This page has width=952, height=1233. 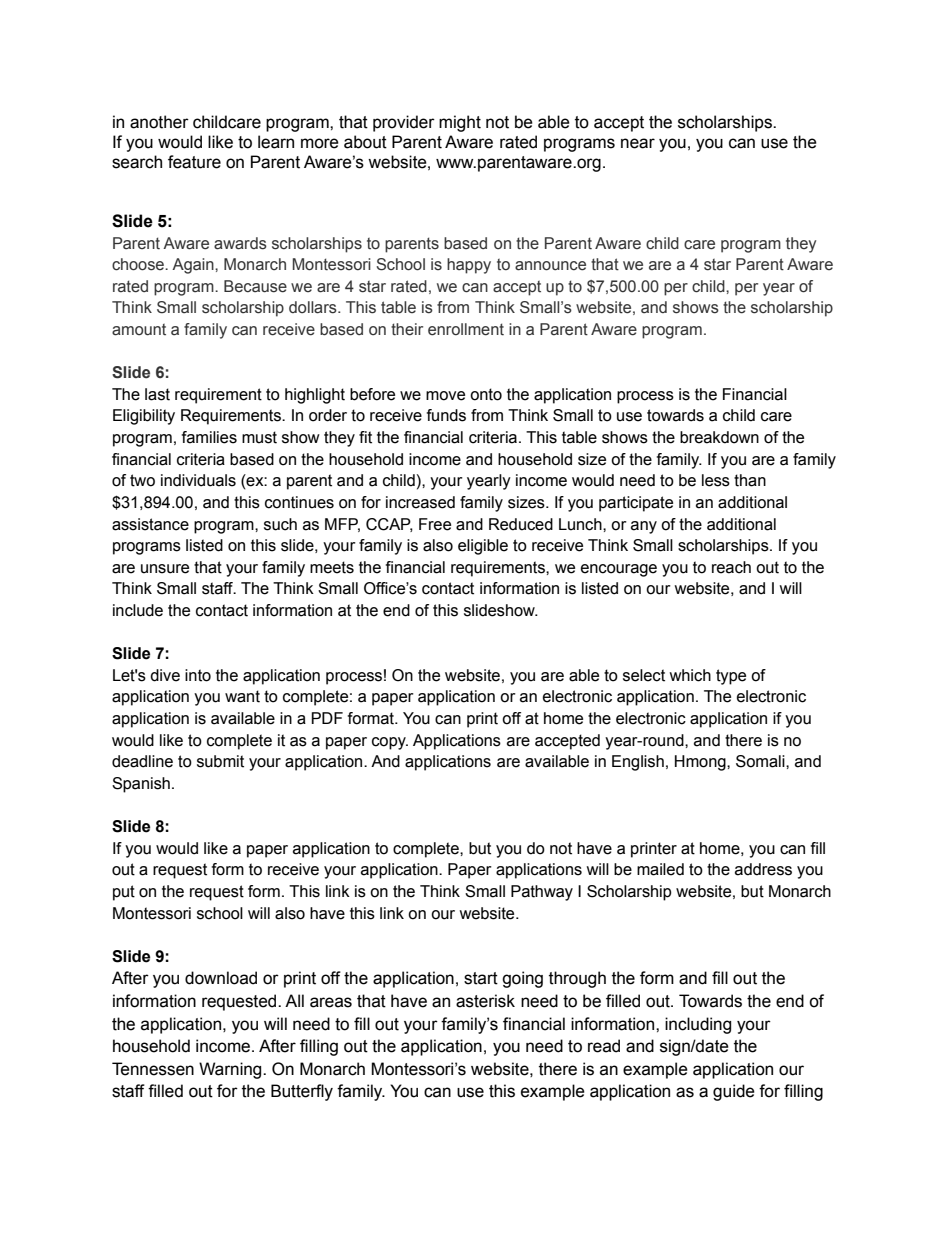 I want to click on near, so click(x=638, y=143).
